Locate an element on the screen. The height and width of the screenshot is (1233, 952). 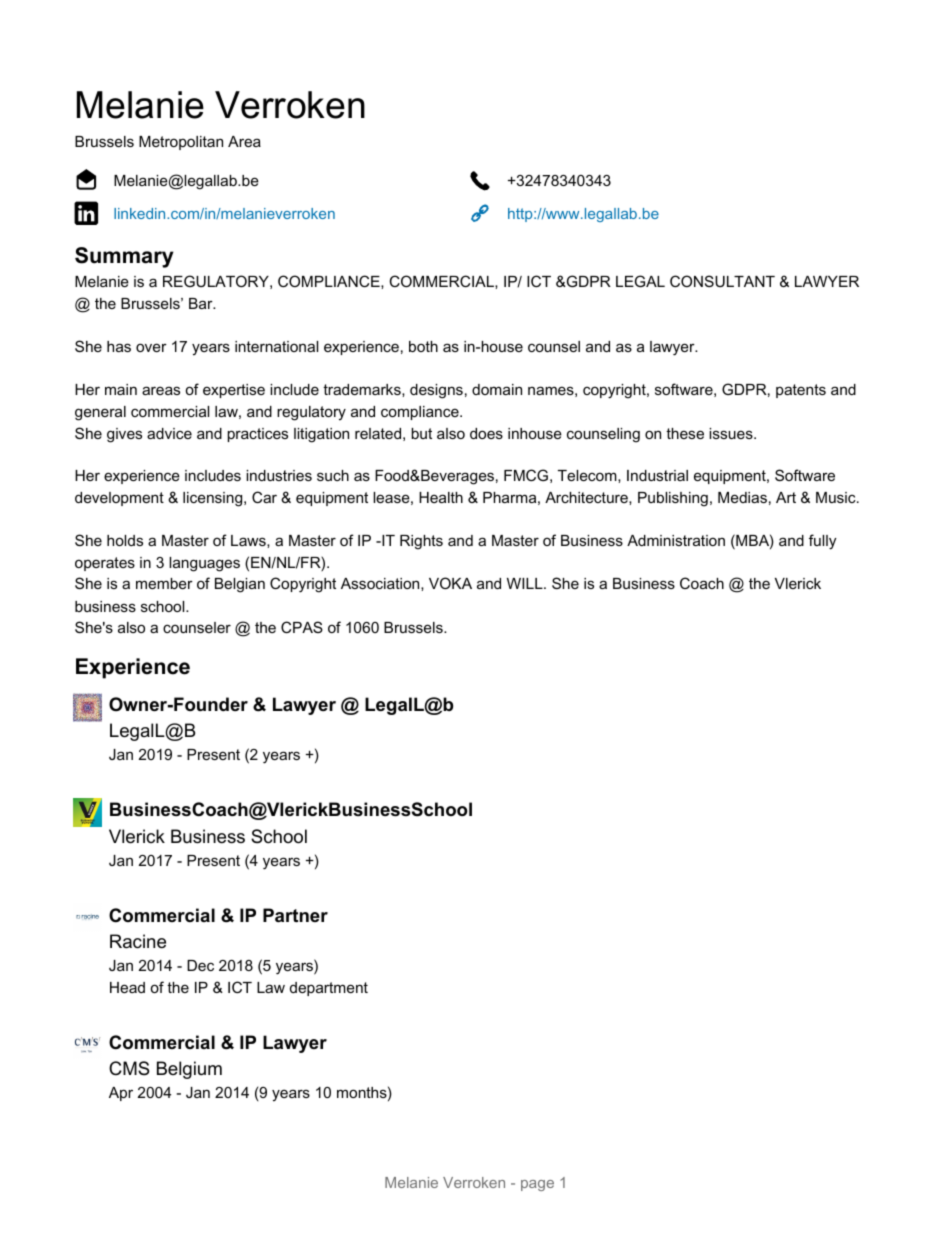
WILL is located at coordinates (526, 583).
